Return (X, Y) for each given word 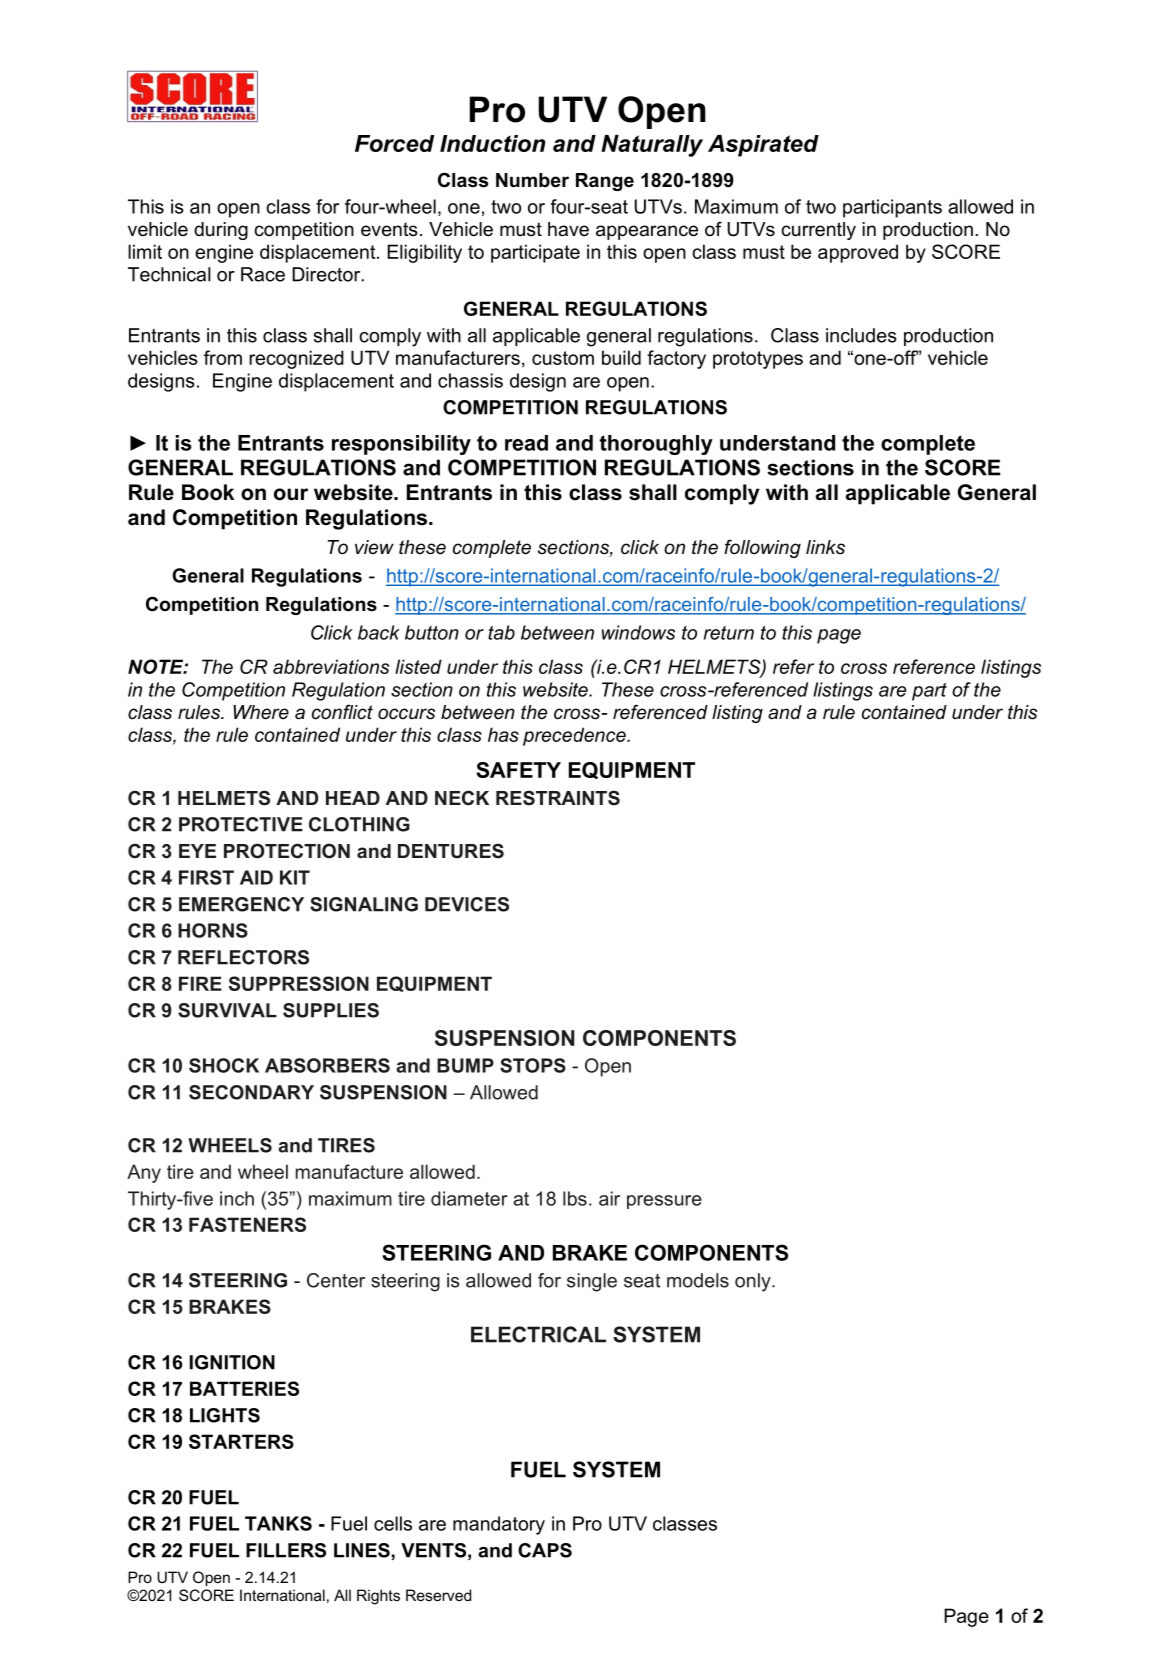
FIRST (206, 877)
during (221, 231)
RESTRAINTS (558, 798)
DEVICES (467, 904)
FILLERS (286, 1550)
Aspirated (763, 146)
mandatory (499, 1525)
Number (532, 180)
